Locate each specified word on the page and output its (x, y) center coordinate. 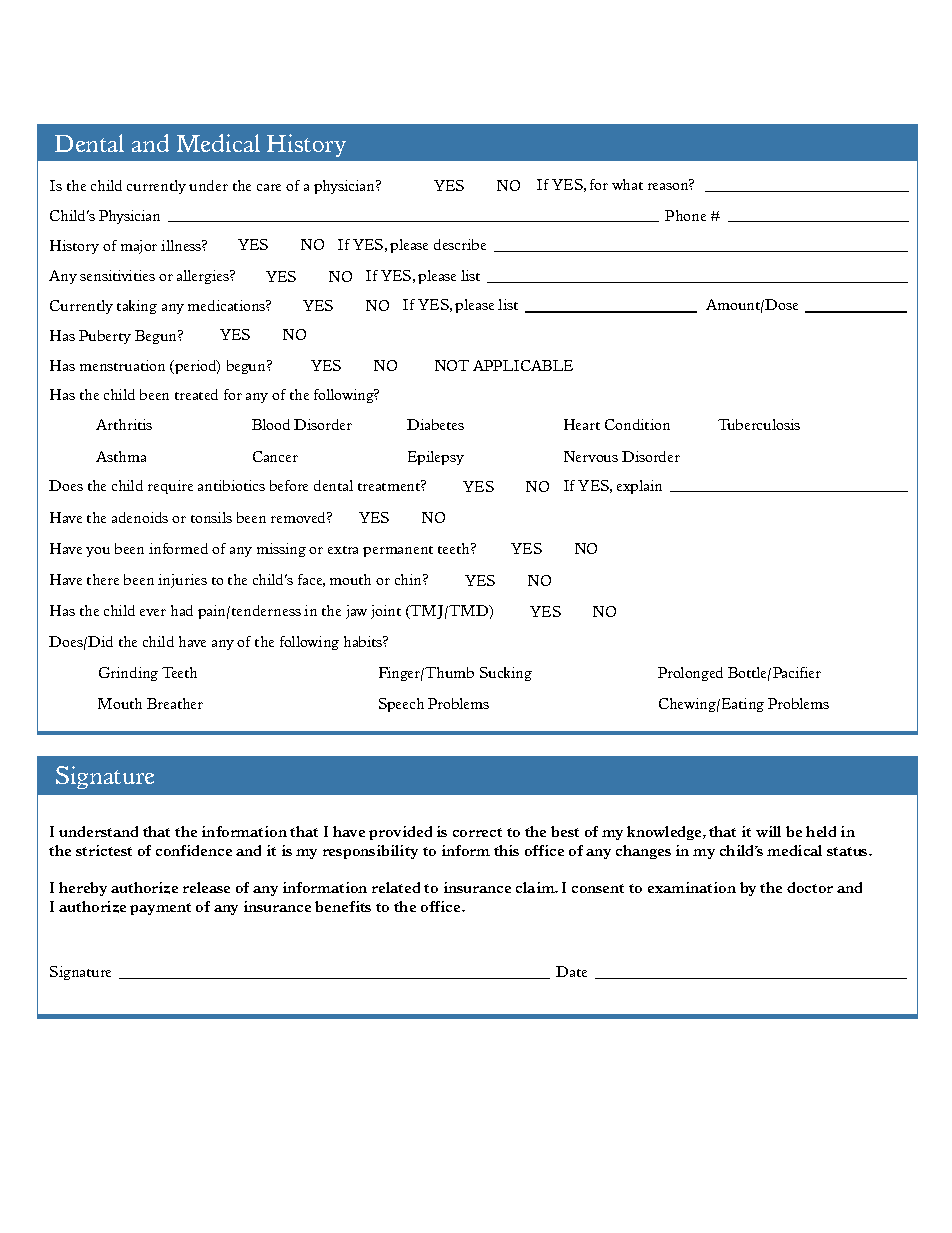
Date (571, 971)
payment (160, 909)
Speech (401, 705)
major (139, 247)
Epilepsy (436, 458)
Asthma (121, 456)
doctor (810, 887)
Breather (175, 703)
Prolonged (690, 674)
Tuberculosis (759, 424)
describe (460, 244)
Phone (685, 215)
